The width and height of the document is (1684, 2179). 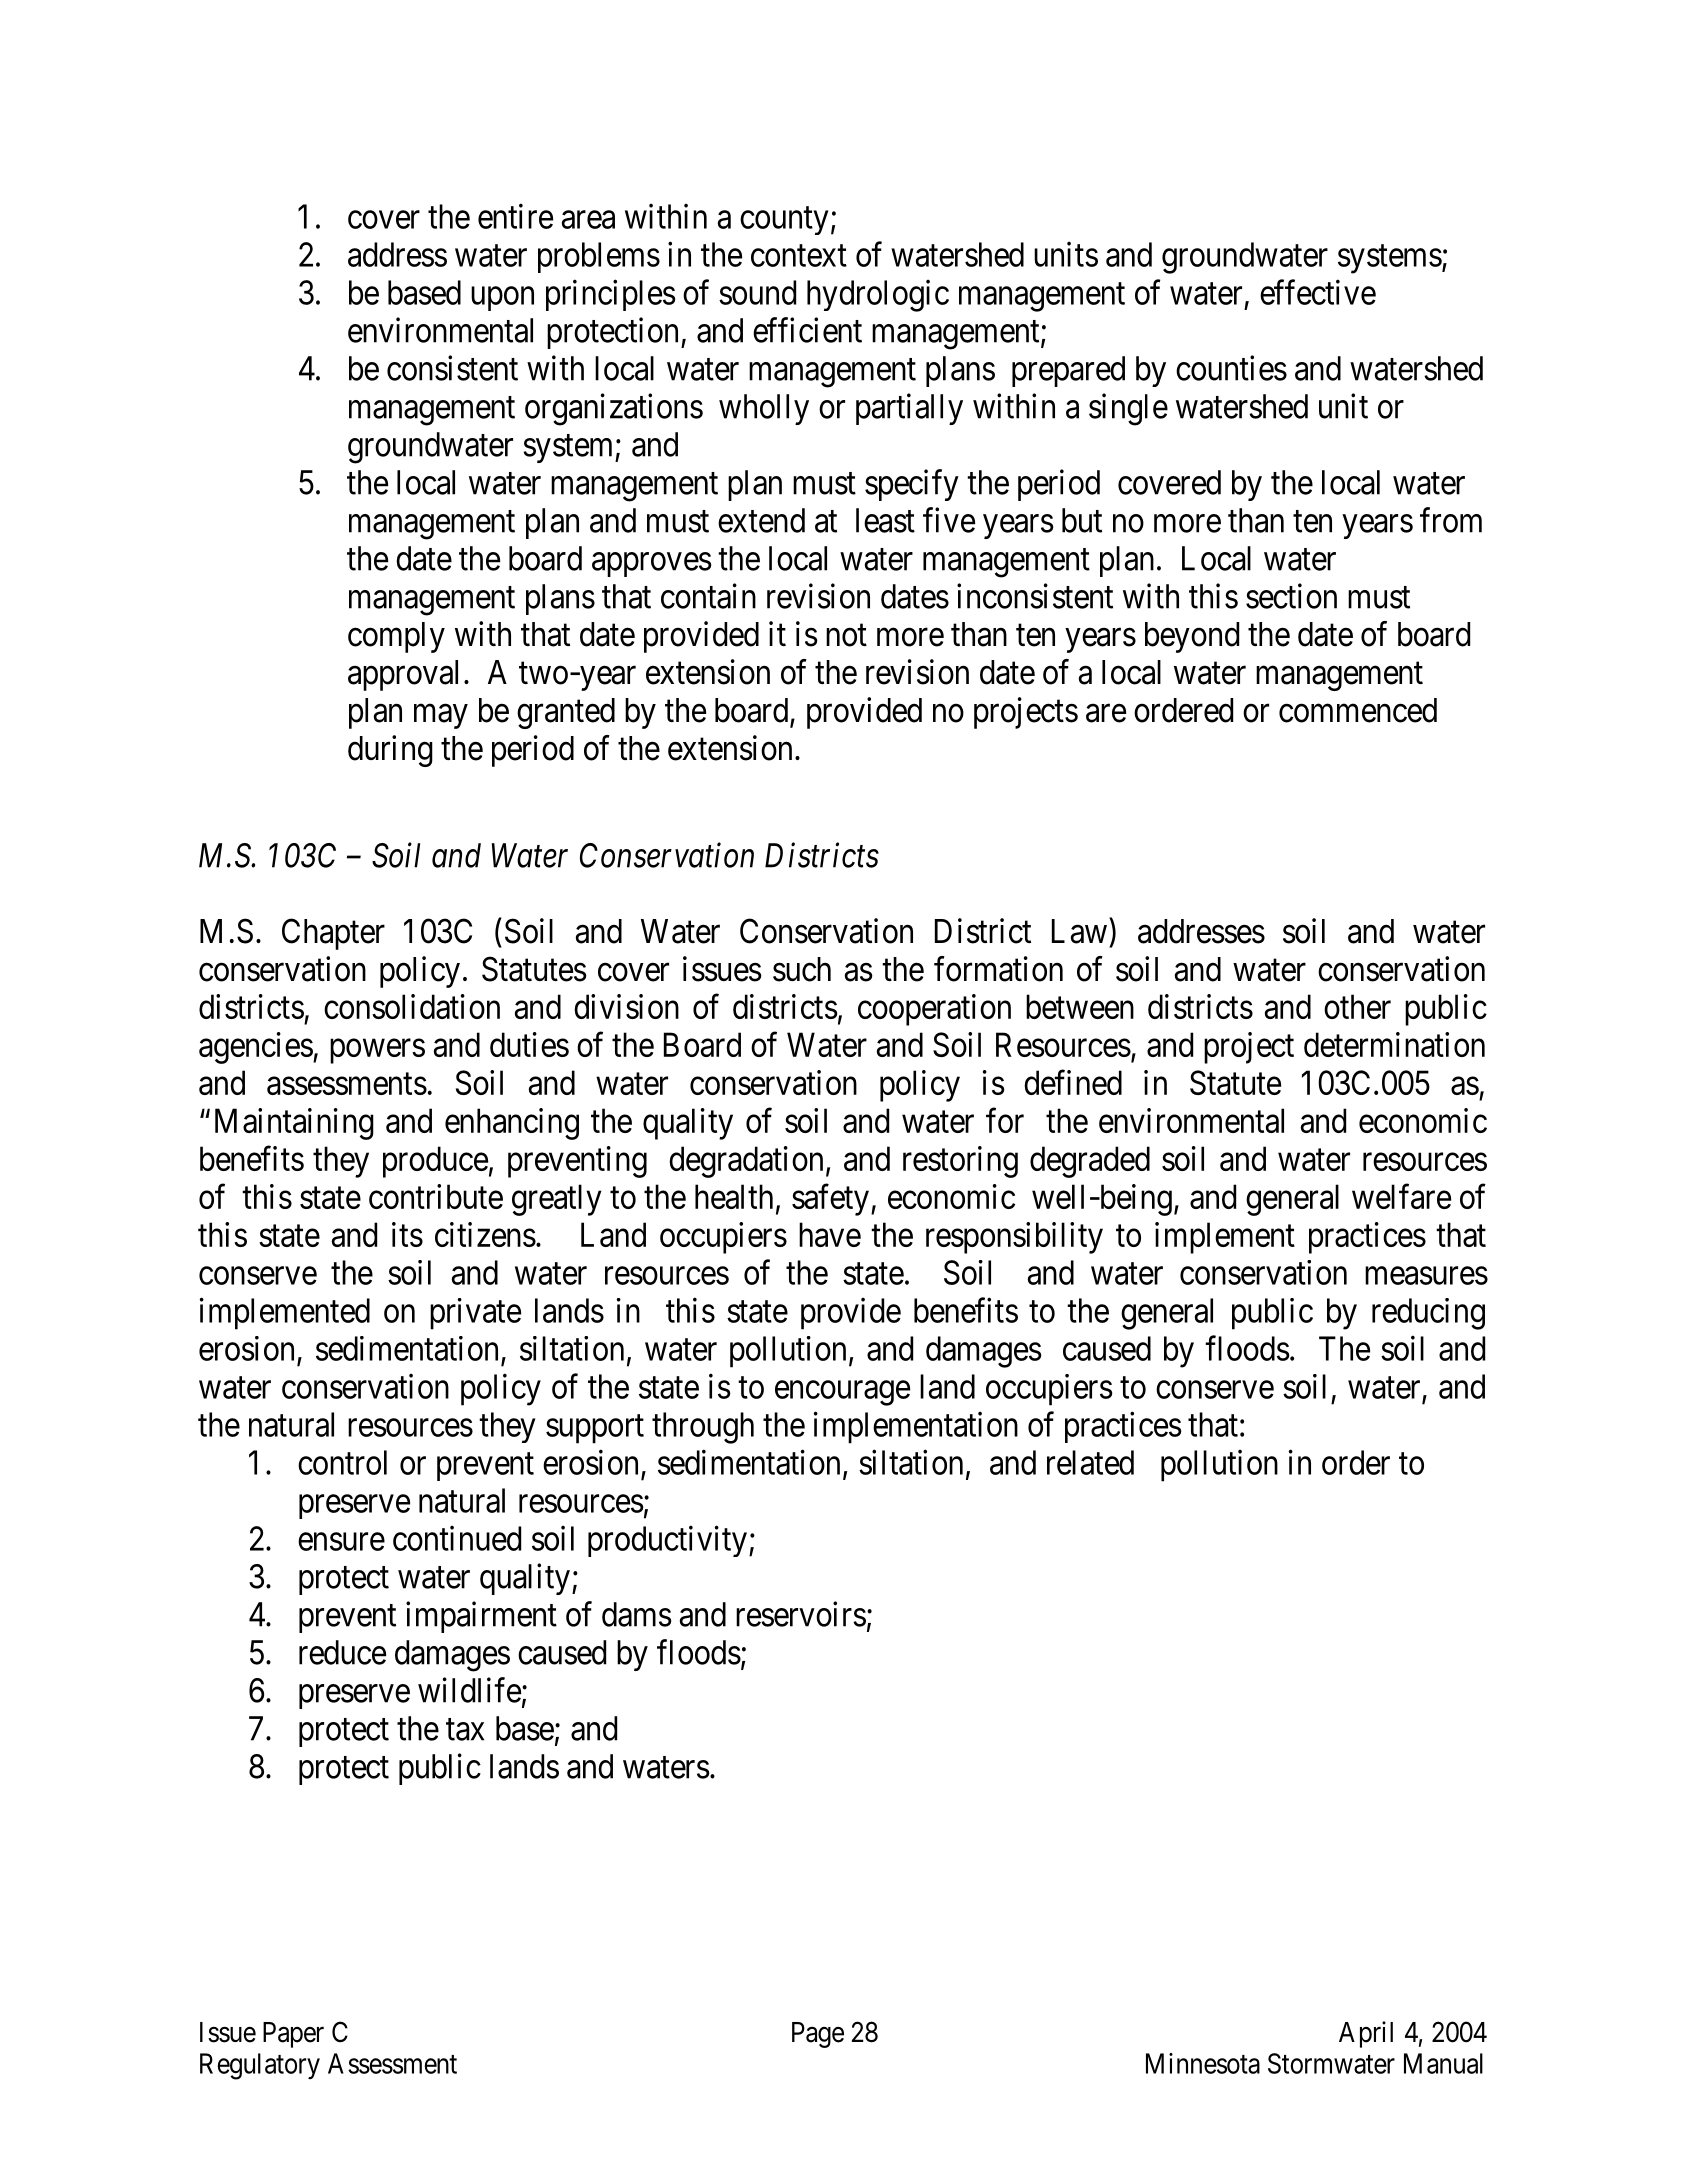 I want to click on Paper, so click(x=293, y=2035).
